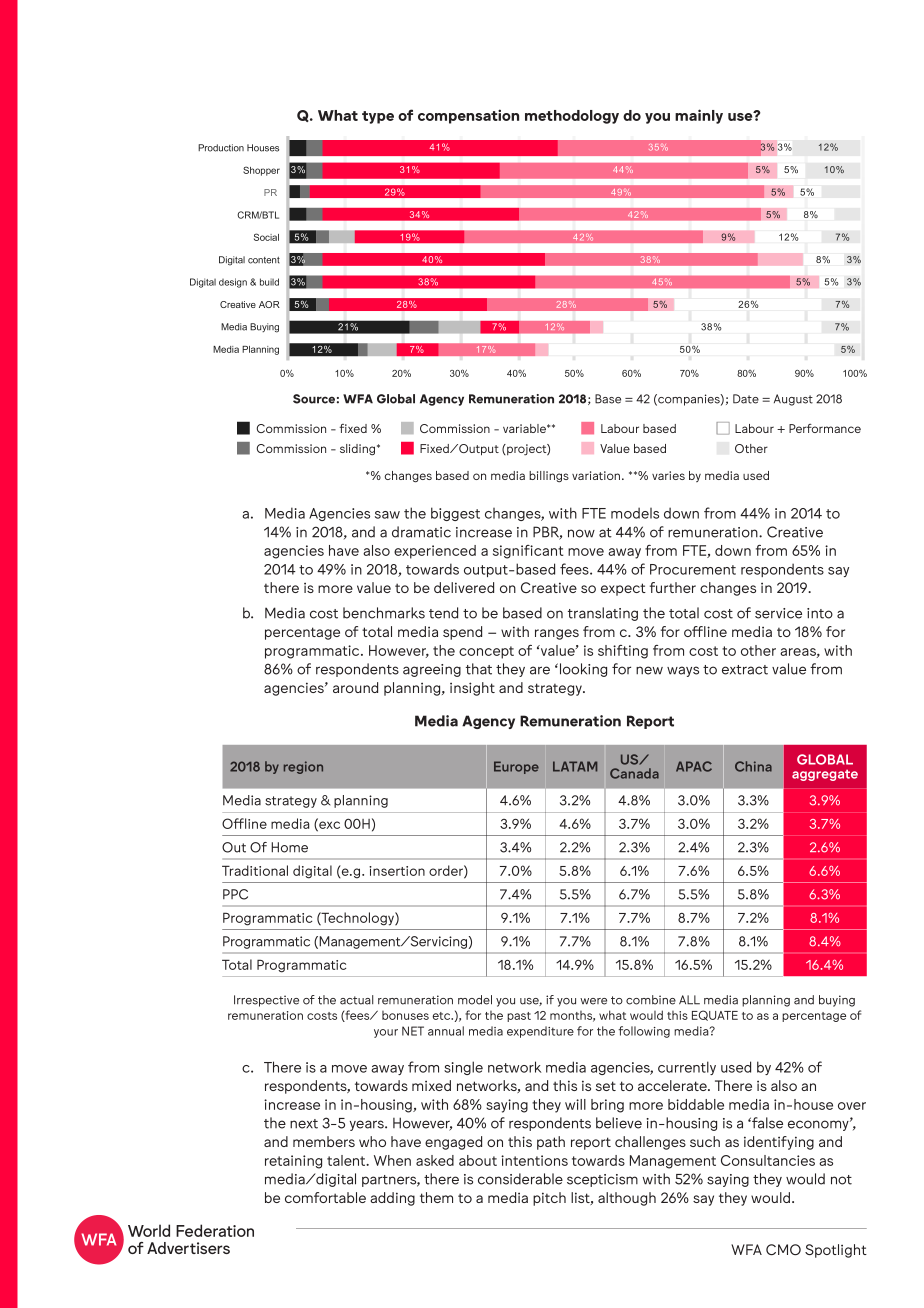 Image resolution: width=924 pixels, height=1308 pixels. What do you see at coordinates (359, 450) in the screenshot?
I see `sliding` at bounding box center [359, 450].
